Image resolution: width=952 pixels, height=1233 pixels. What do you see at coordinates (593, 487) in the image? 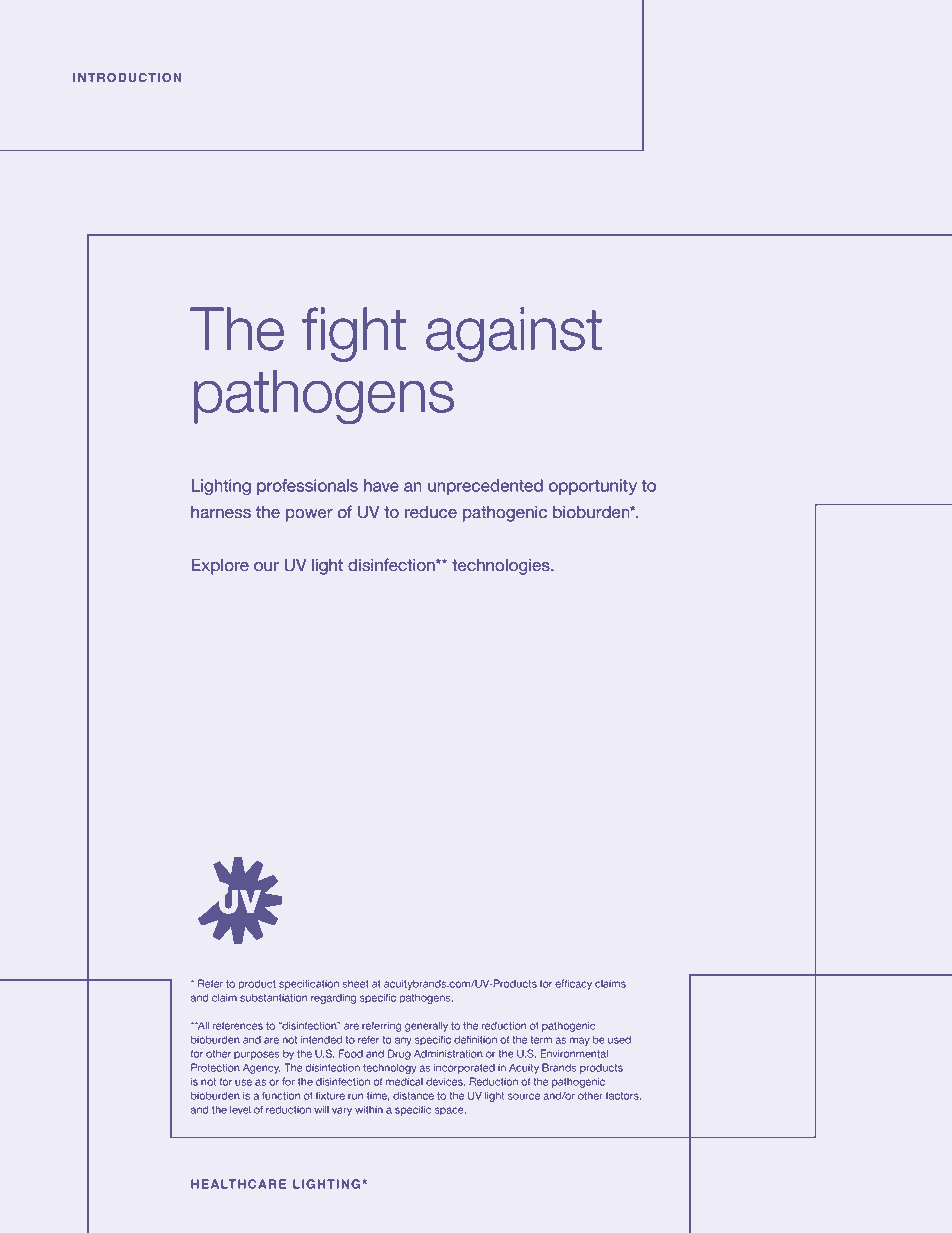
I see `opportunity` at bounding box center [593, 487].
